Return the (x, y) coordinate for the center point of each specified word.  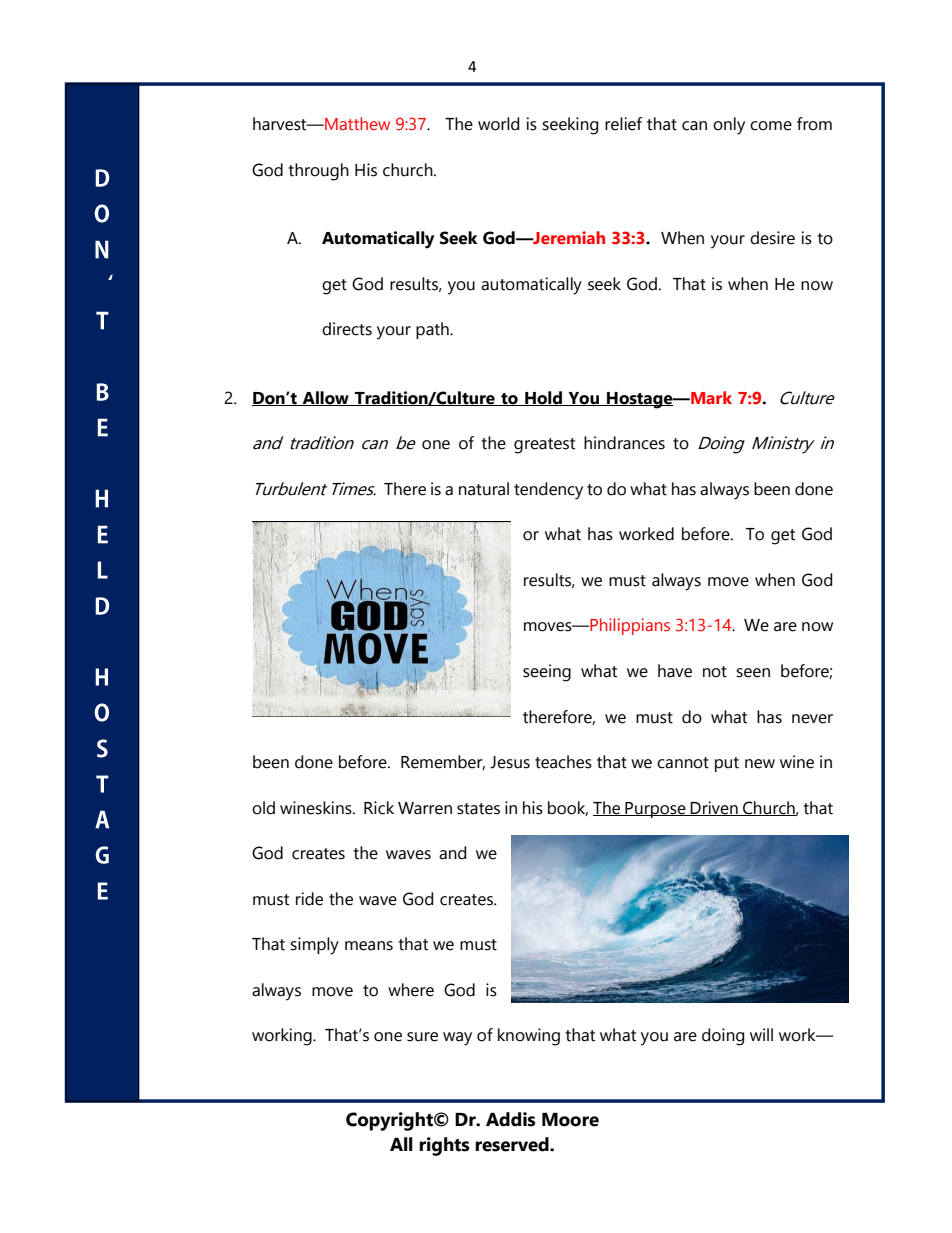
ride (309, 899)
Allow (326, 398)
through (318, 172)
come (771, 126)
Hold (543, 398)
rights (444, 1146)
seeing (547, 673)
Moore (570, 1120)
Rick (379, 808)
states (478, 809)
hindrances (624, 443)
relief (623, 124)
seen (753, 673)
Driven (714, 808)
